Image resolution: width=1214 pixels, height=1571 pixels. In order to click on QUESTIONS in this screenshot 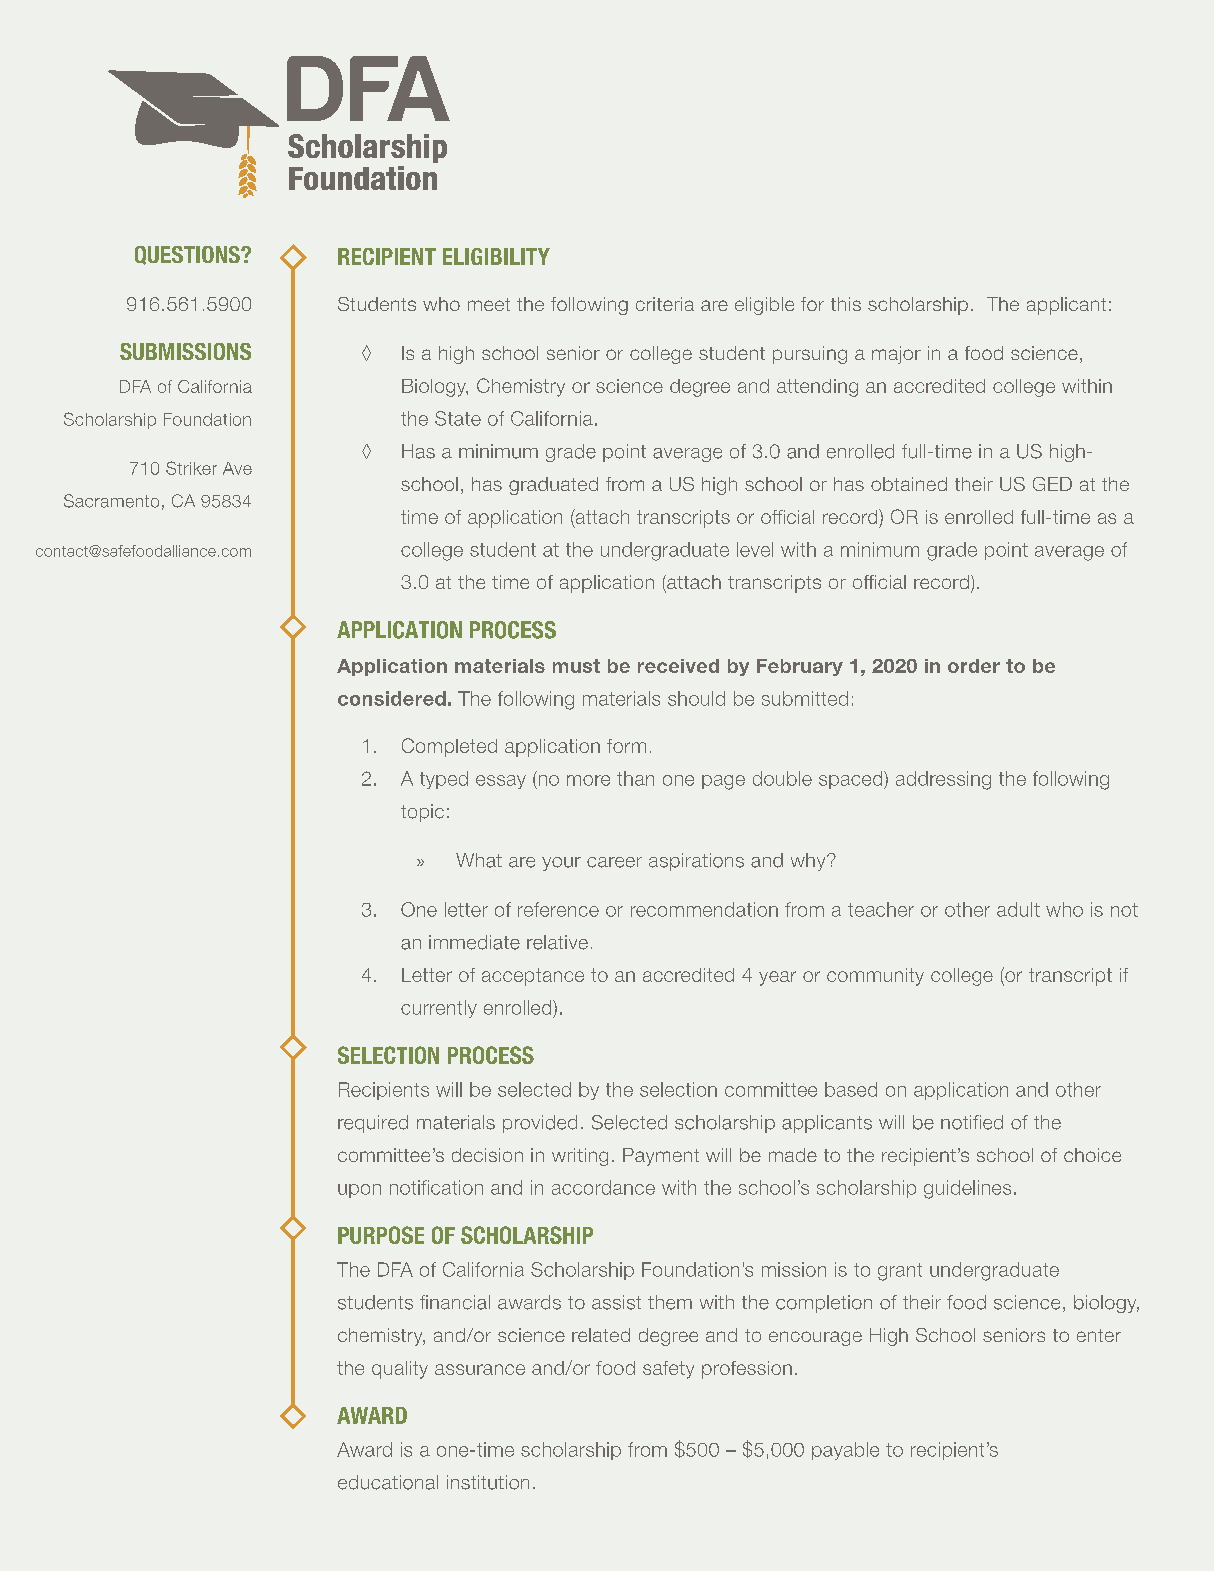, I will do `click(188, 255)`.
